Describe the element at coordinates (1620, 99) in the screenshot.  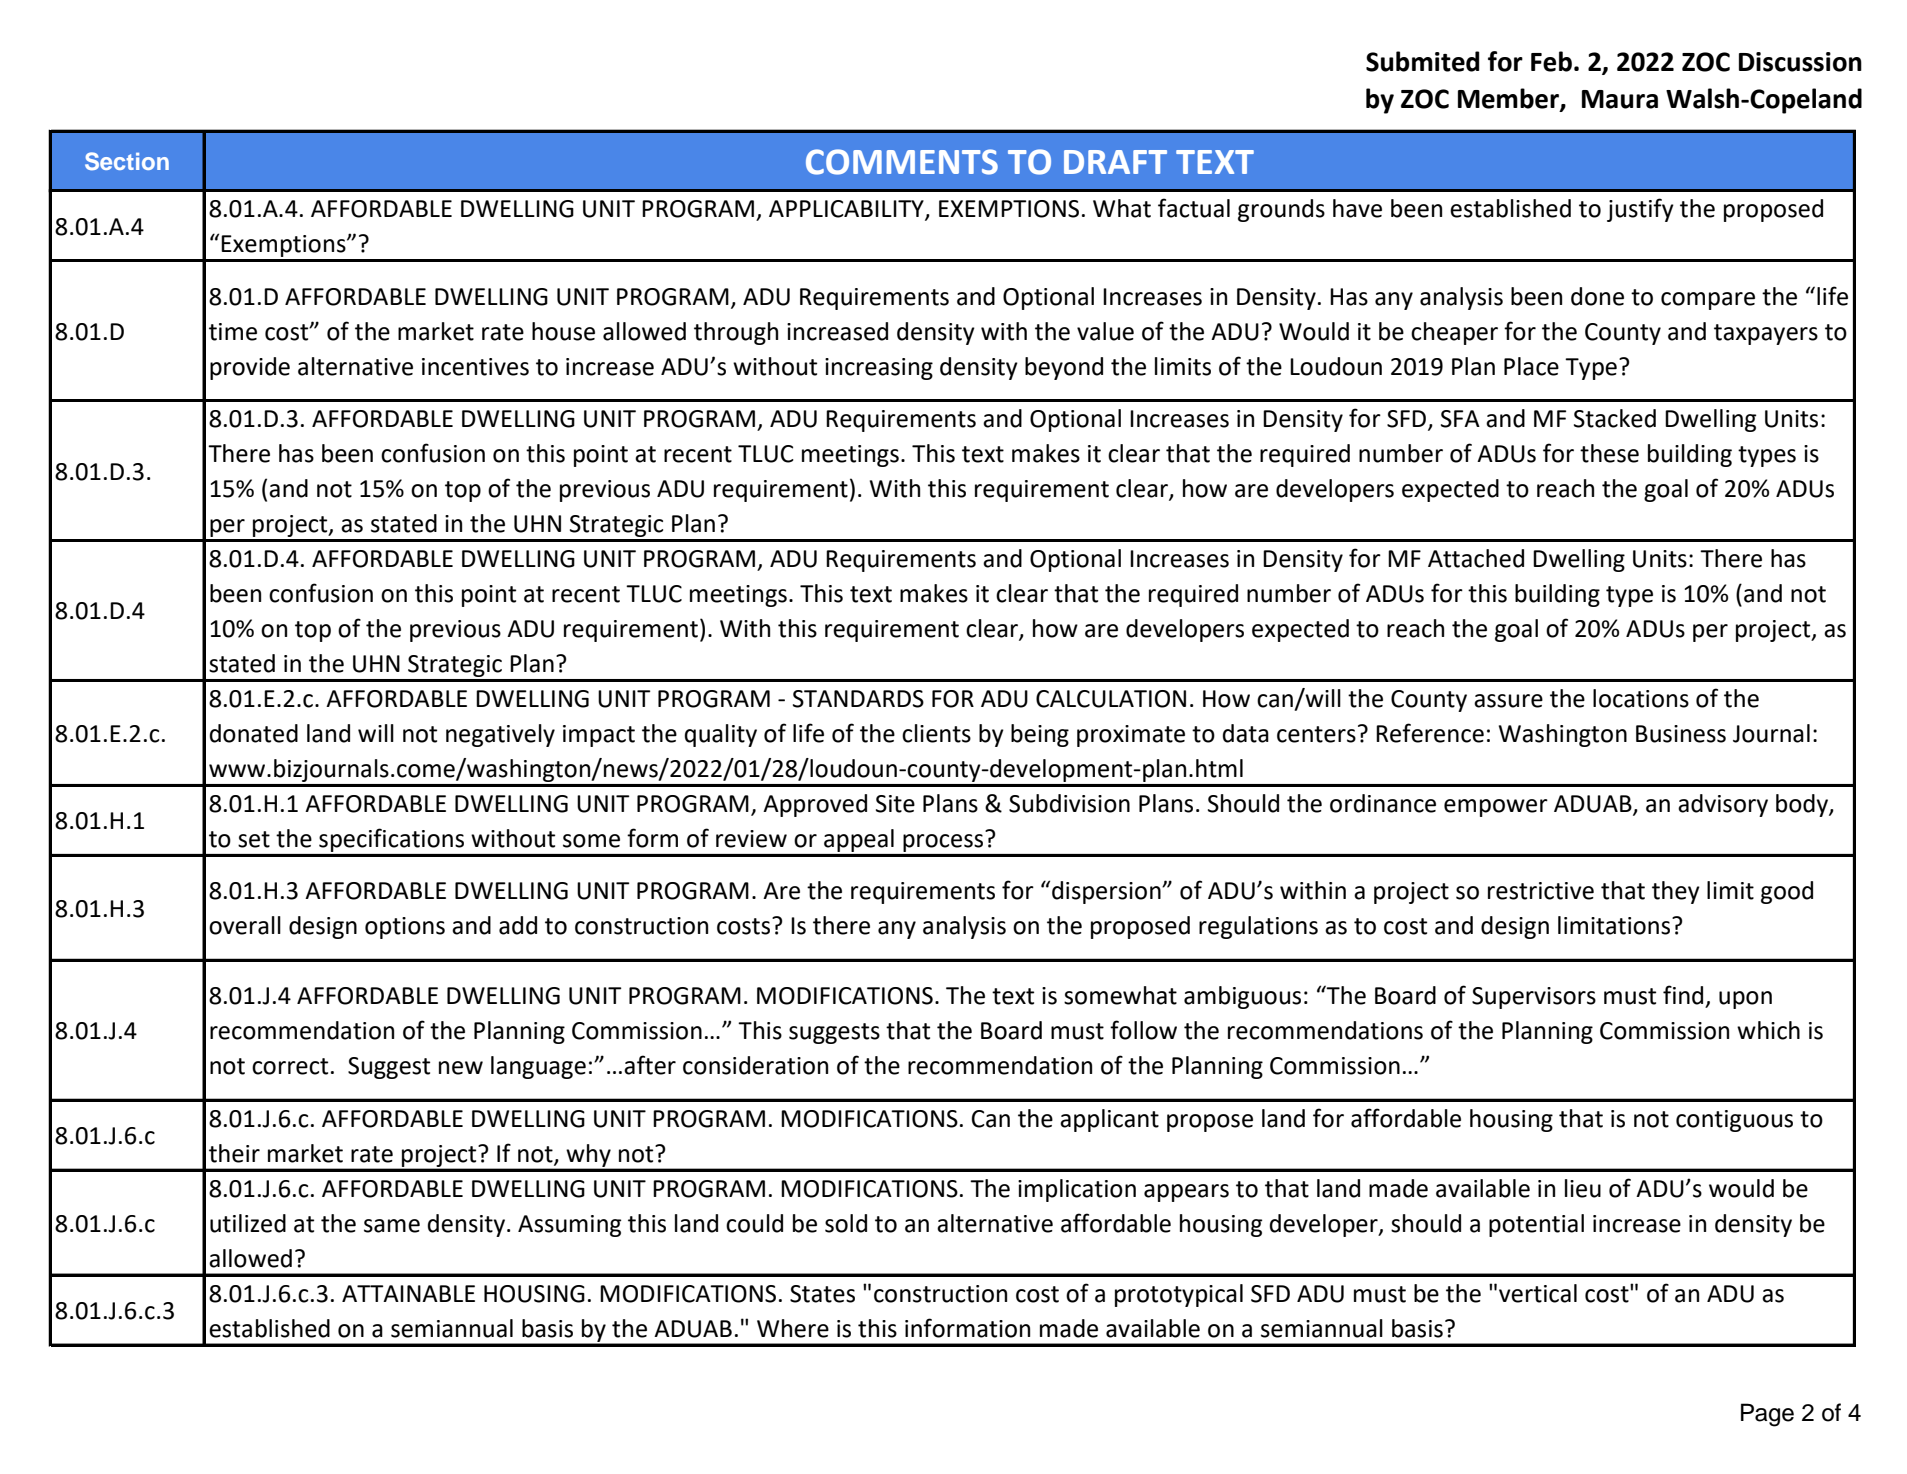
I see `Maura` at that location.
